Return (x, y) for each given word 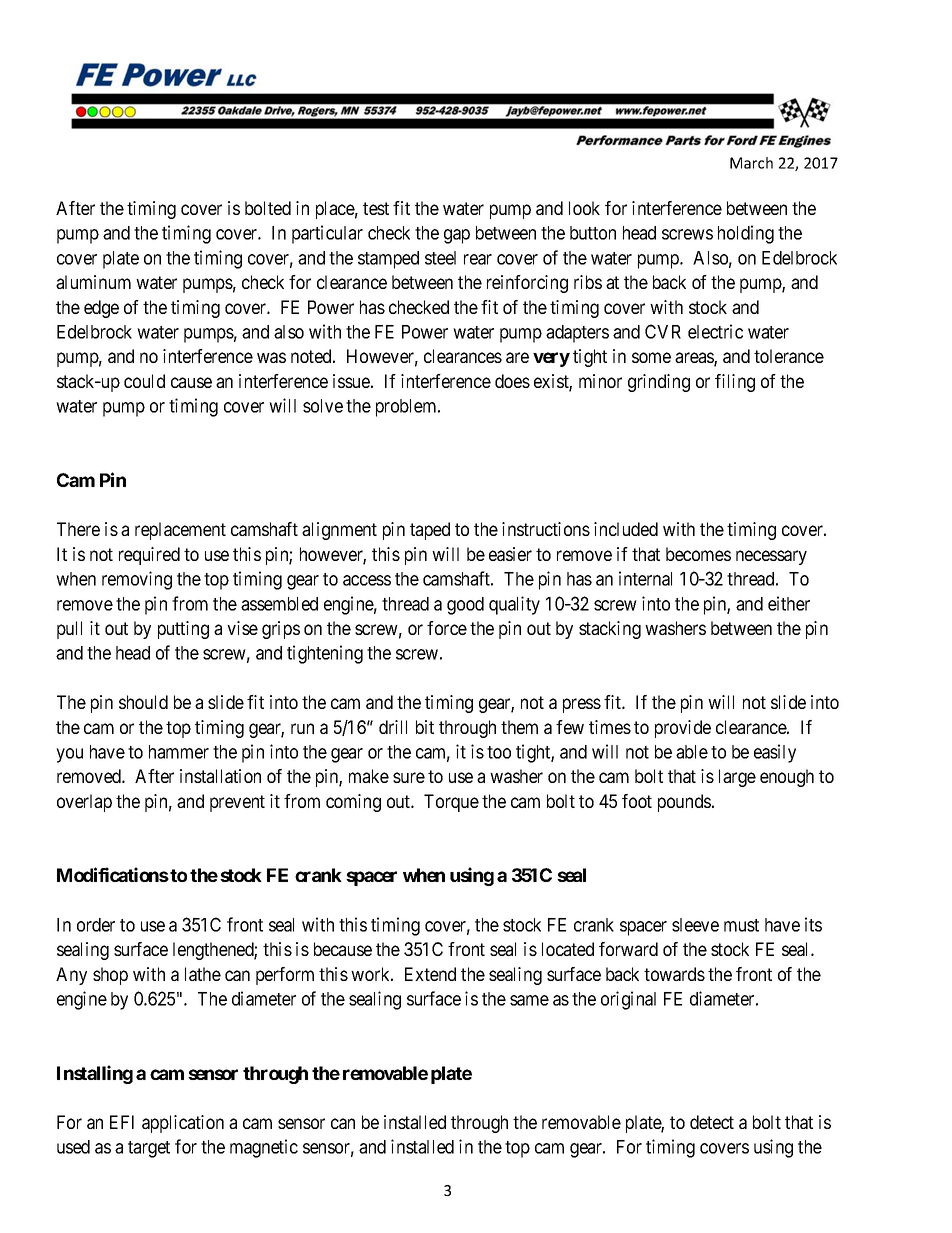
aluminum (93, 282)
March (751, 163)
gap (457, 236)
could (144, 381)
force (447, 628)
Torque (451, 803)
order (96, 925)
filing (735, 383)
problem (407, 408)
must (741, 925)
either (789, 603)
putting (183, 630)
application (183, 1124)
